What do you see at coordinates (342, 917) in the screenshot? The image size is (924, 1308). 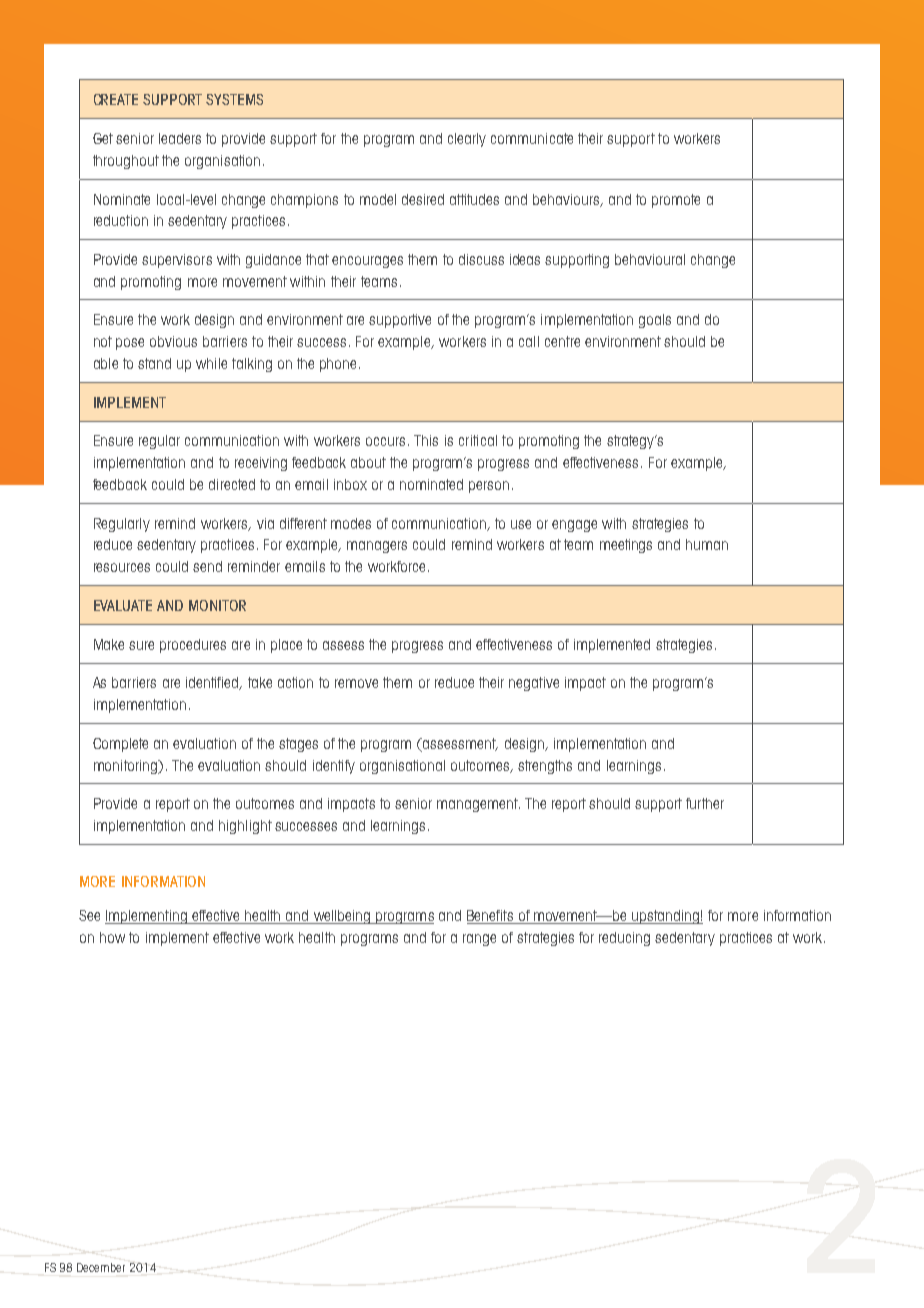 I see `wellbeing` at bounding box center [342, 917].
